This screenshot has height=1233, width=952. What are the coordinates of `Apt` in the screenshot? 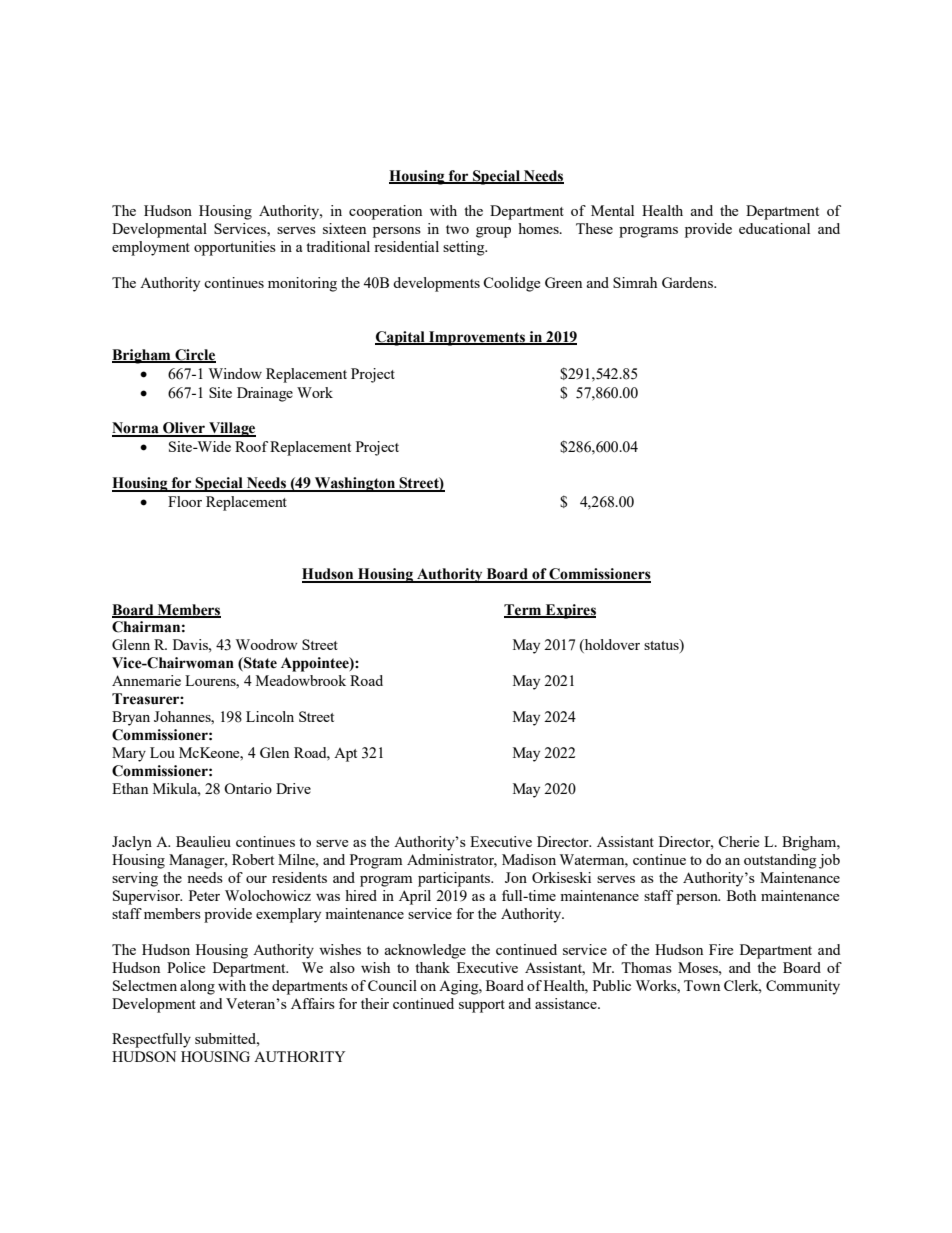 It's located at (345, 755).
